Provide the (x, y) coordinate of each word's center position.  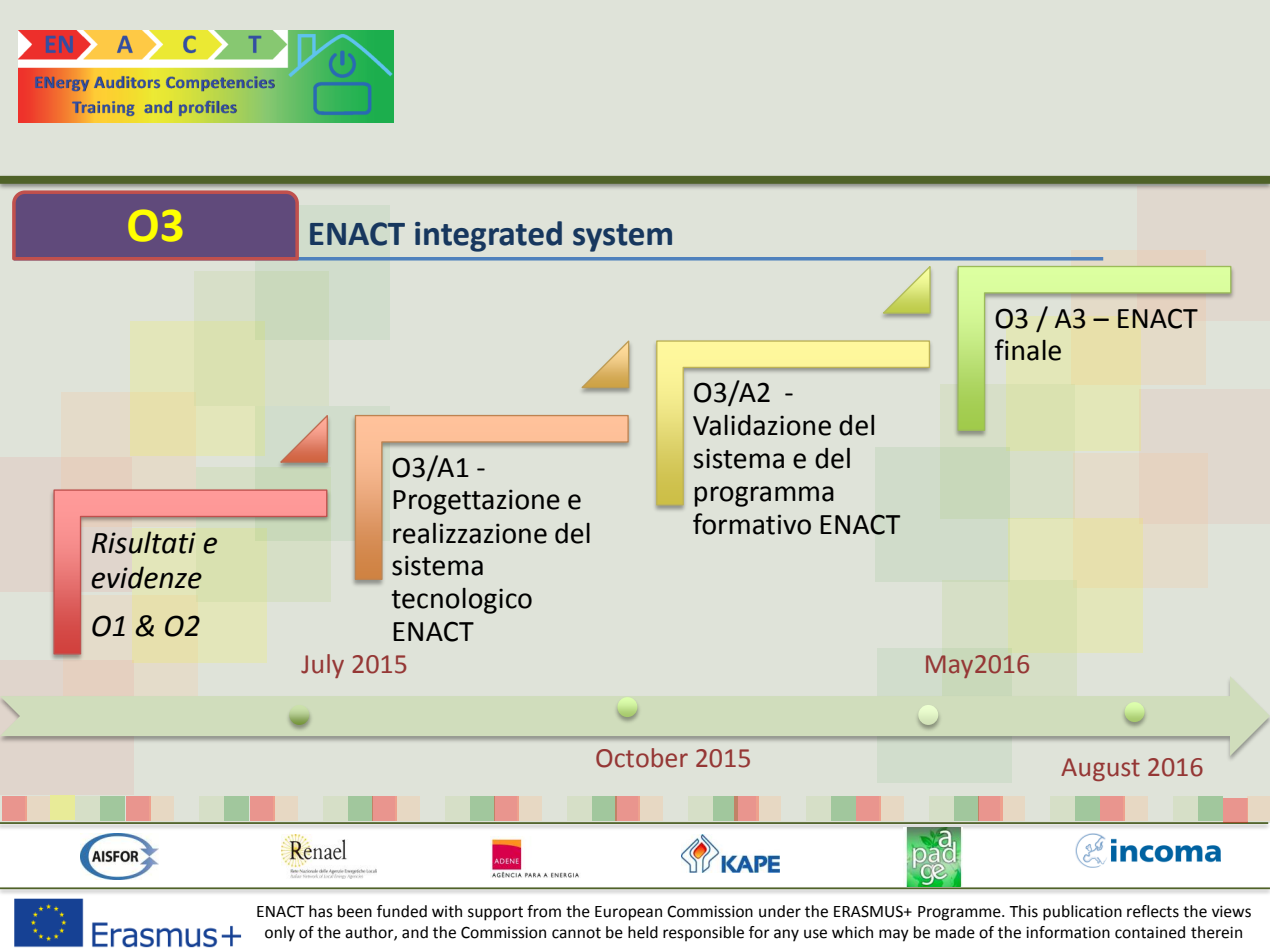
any (786, 935)
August (1100, 769)
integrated (488, 236)
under (780, 911)
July (322, 666)
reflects (1153, 911)
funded (402, 911)
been (355, 911)
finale (1028, 350)
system (622, 238)
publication (1082, 913)
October (642, 758)
